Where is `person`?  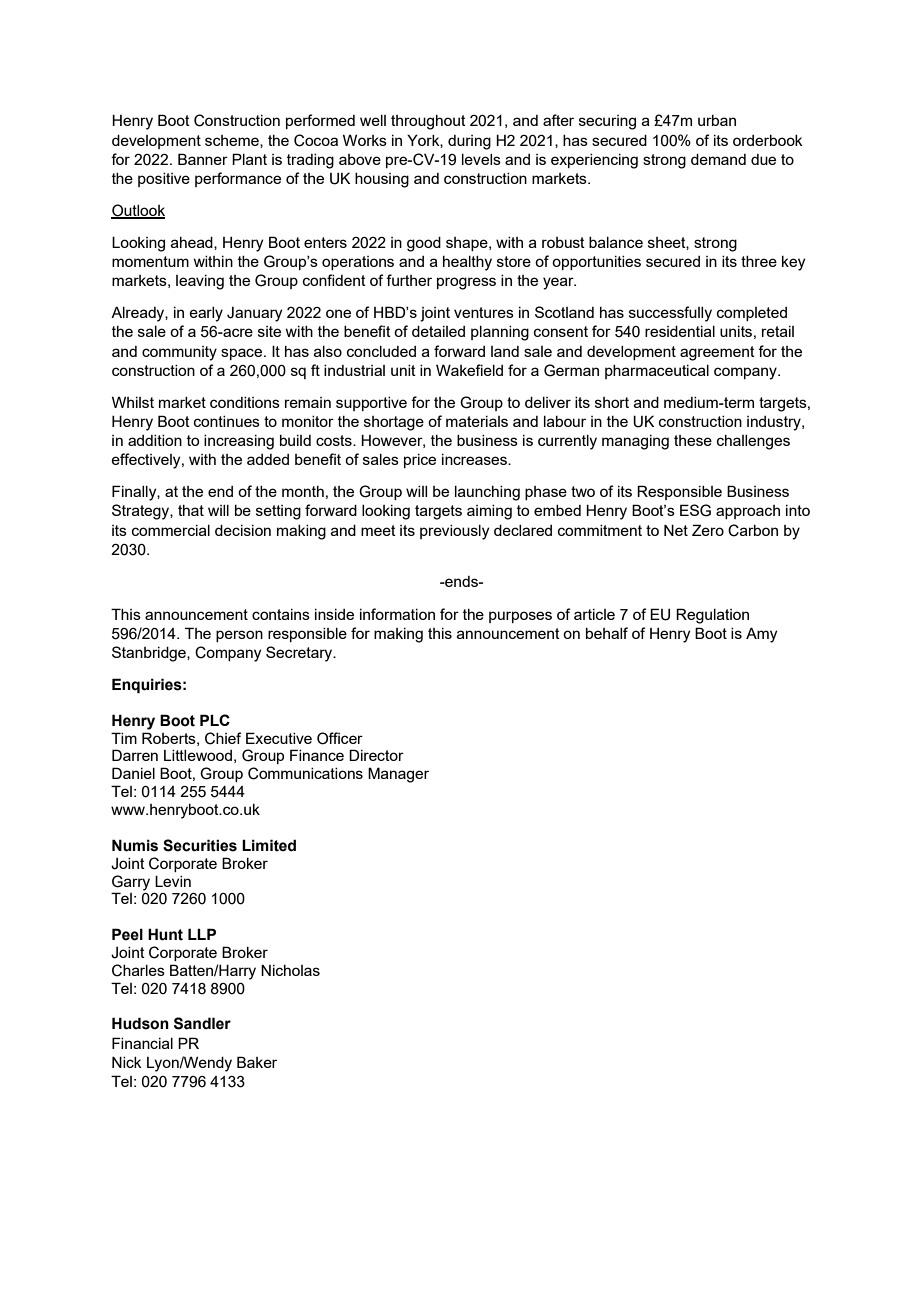
person is located at coordinates (239, 636).
